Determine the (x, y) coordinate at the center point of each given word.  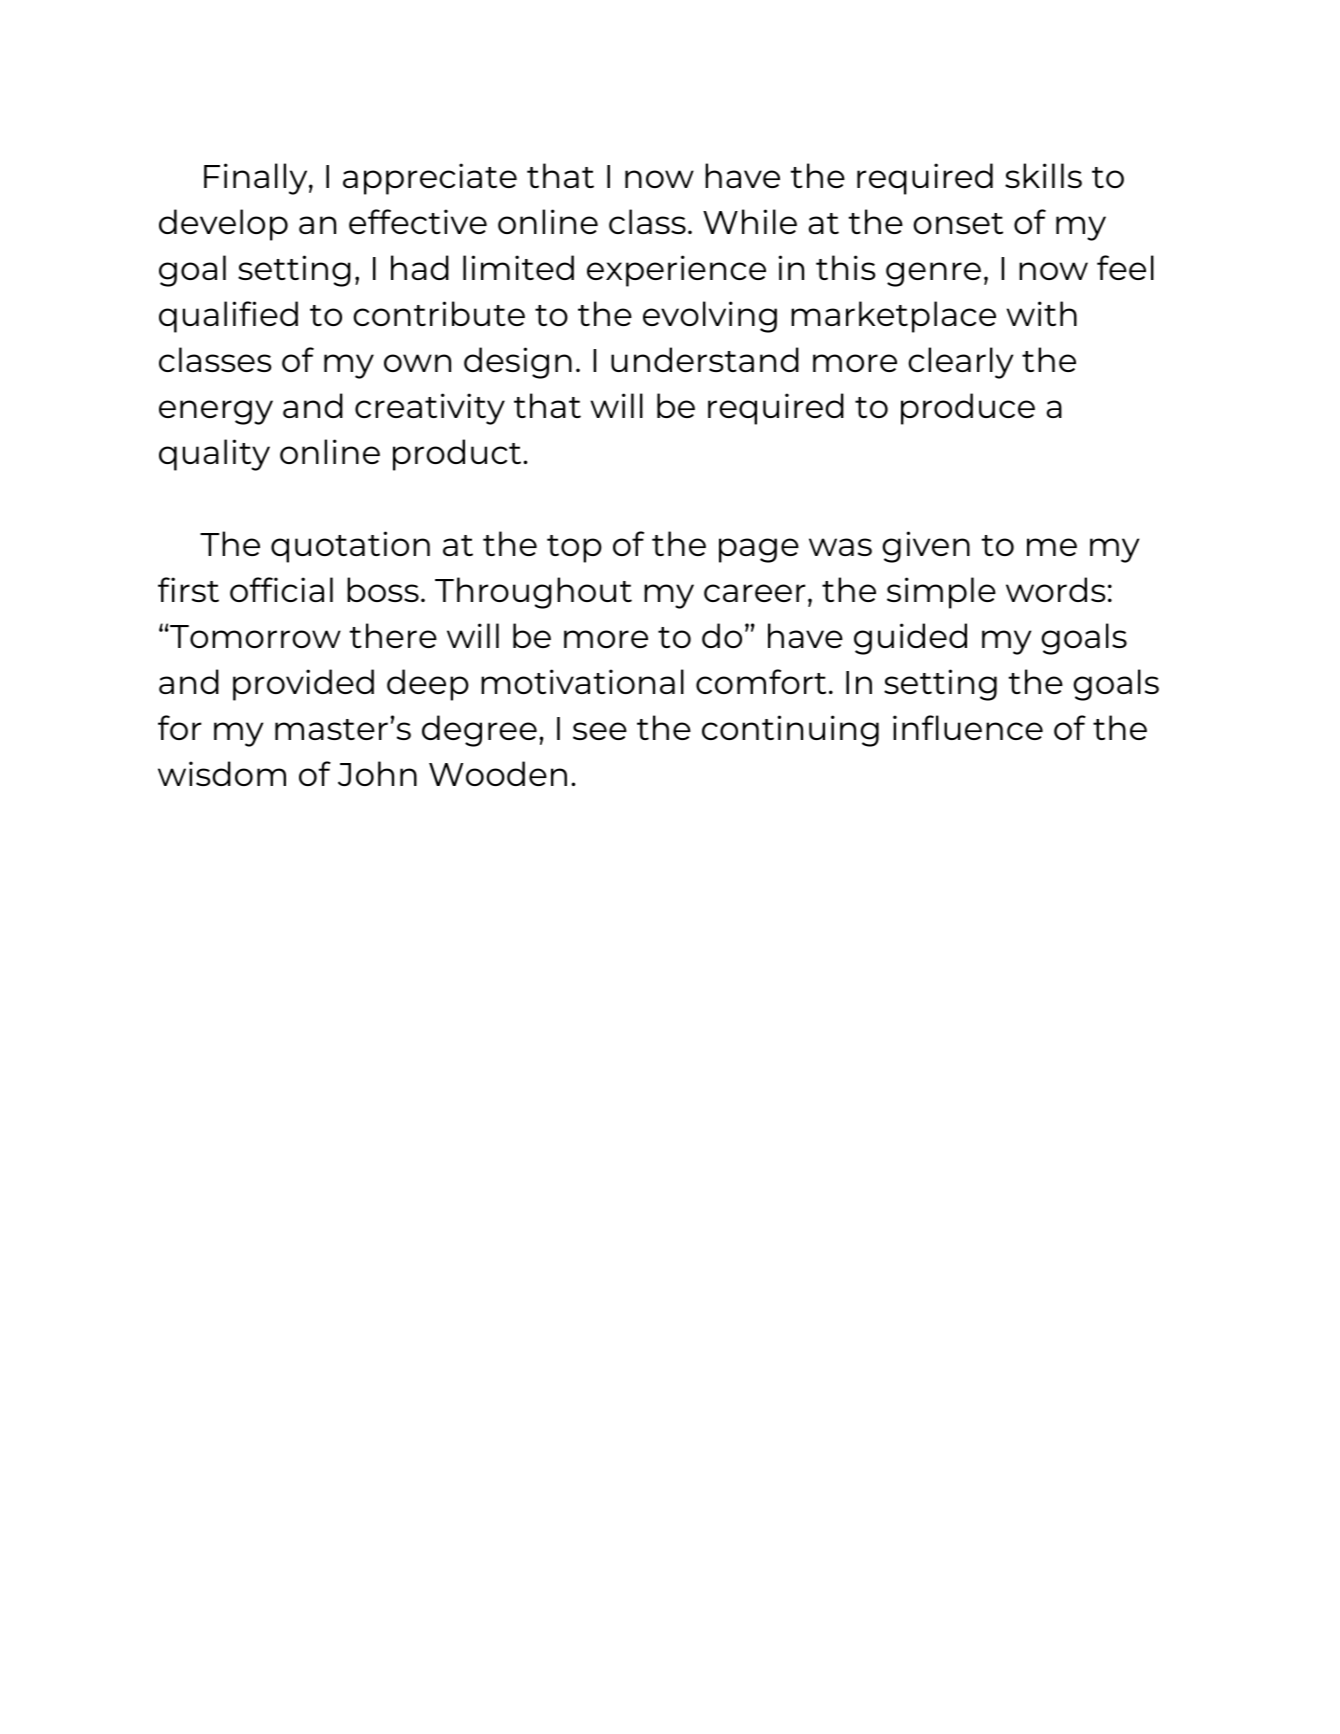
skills (1043, 175)
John (377, 773)
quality (214, 455)
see (600, 731)
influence (968, 727)
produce (968, 409)
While (750, 221)
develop (223, 225)
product (458, 455)
